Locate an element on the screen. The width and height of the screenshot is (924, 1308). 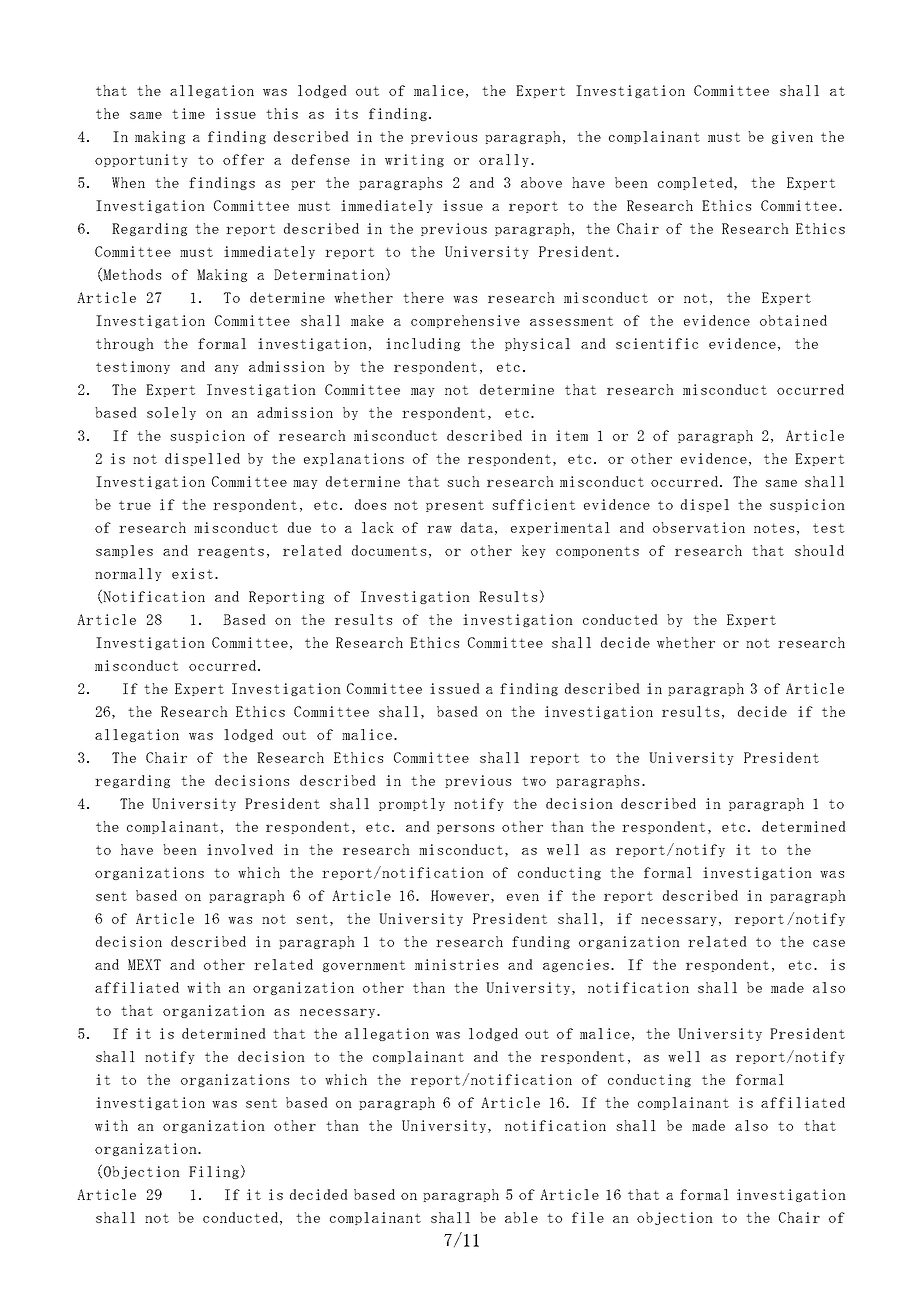
two is located at coordinates (534, 781).
